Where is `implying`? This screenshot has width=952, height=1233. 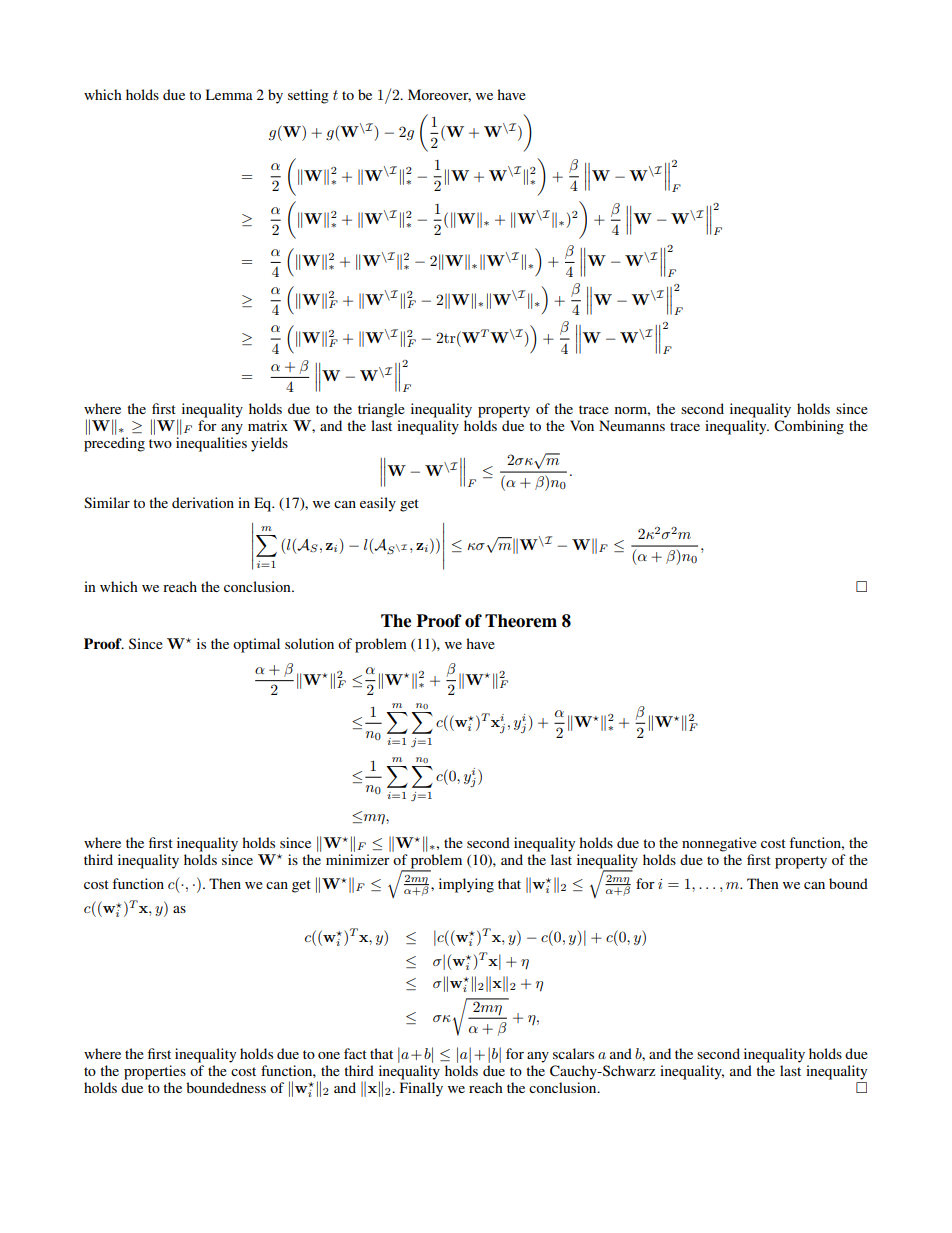 implying is located at coordinates (466, 885).
